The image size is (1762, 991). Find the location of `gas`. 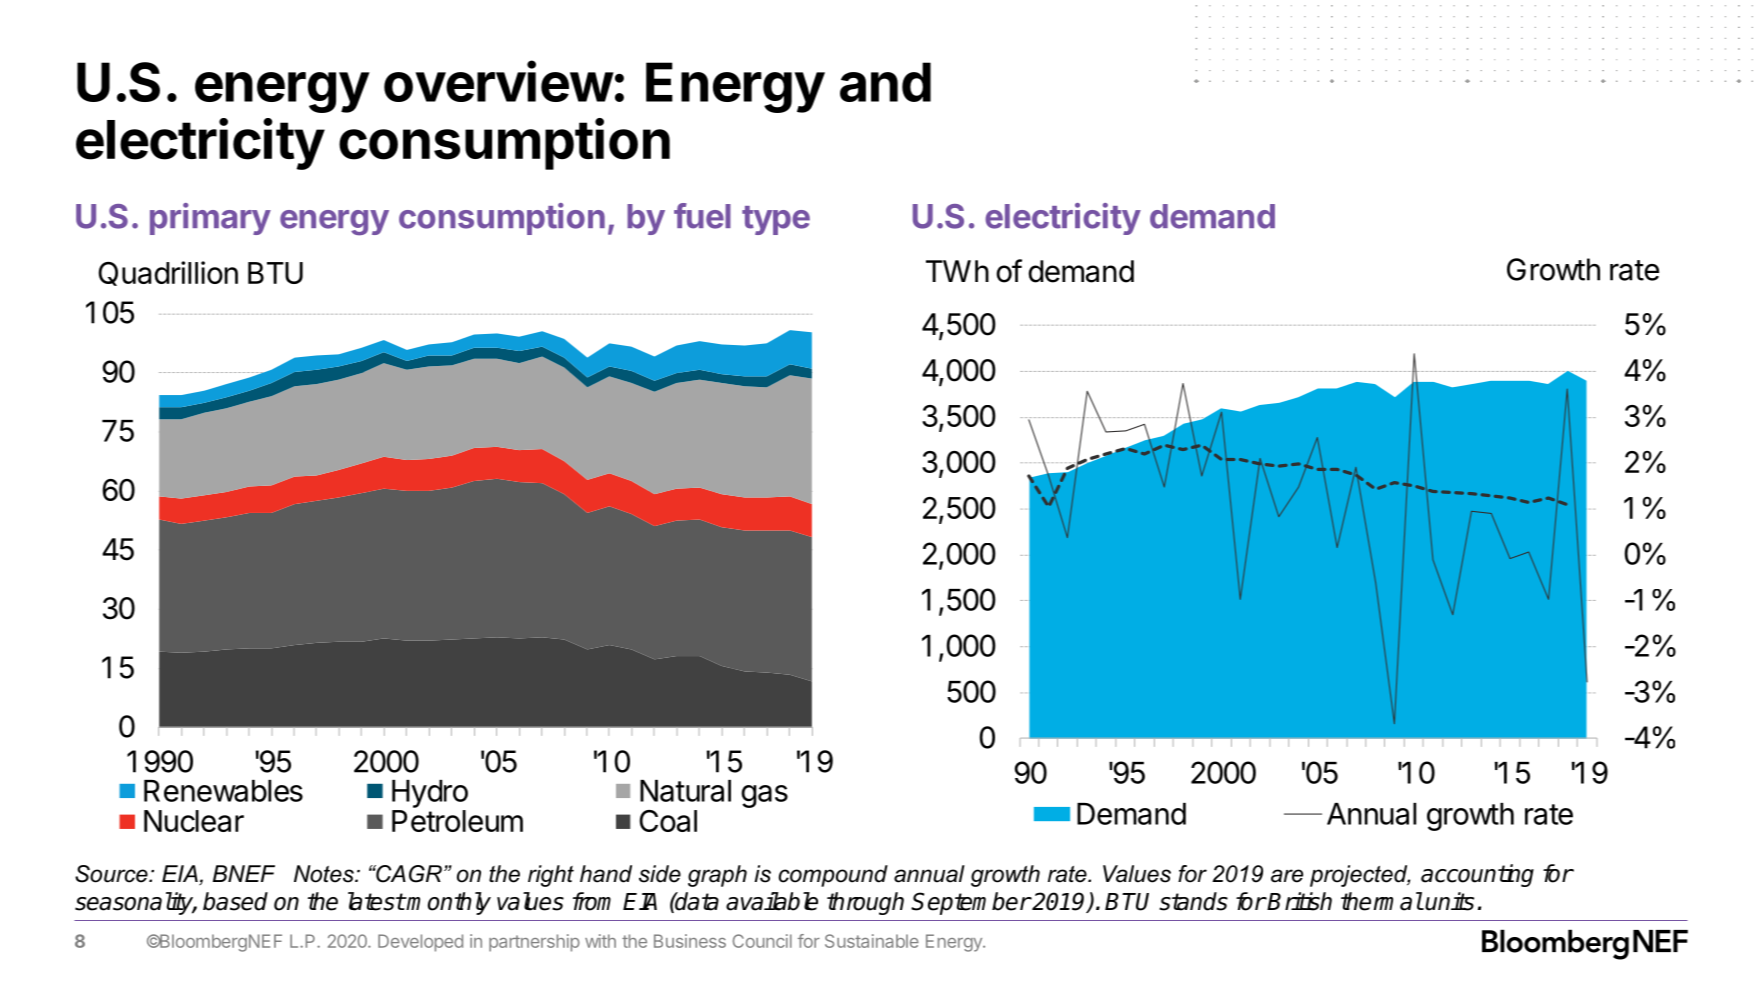

gas is located at coordinates (764, 796).
